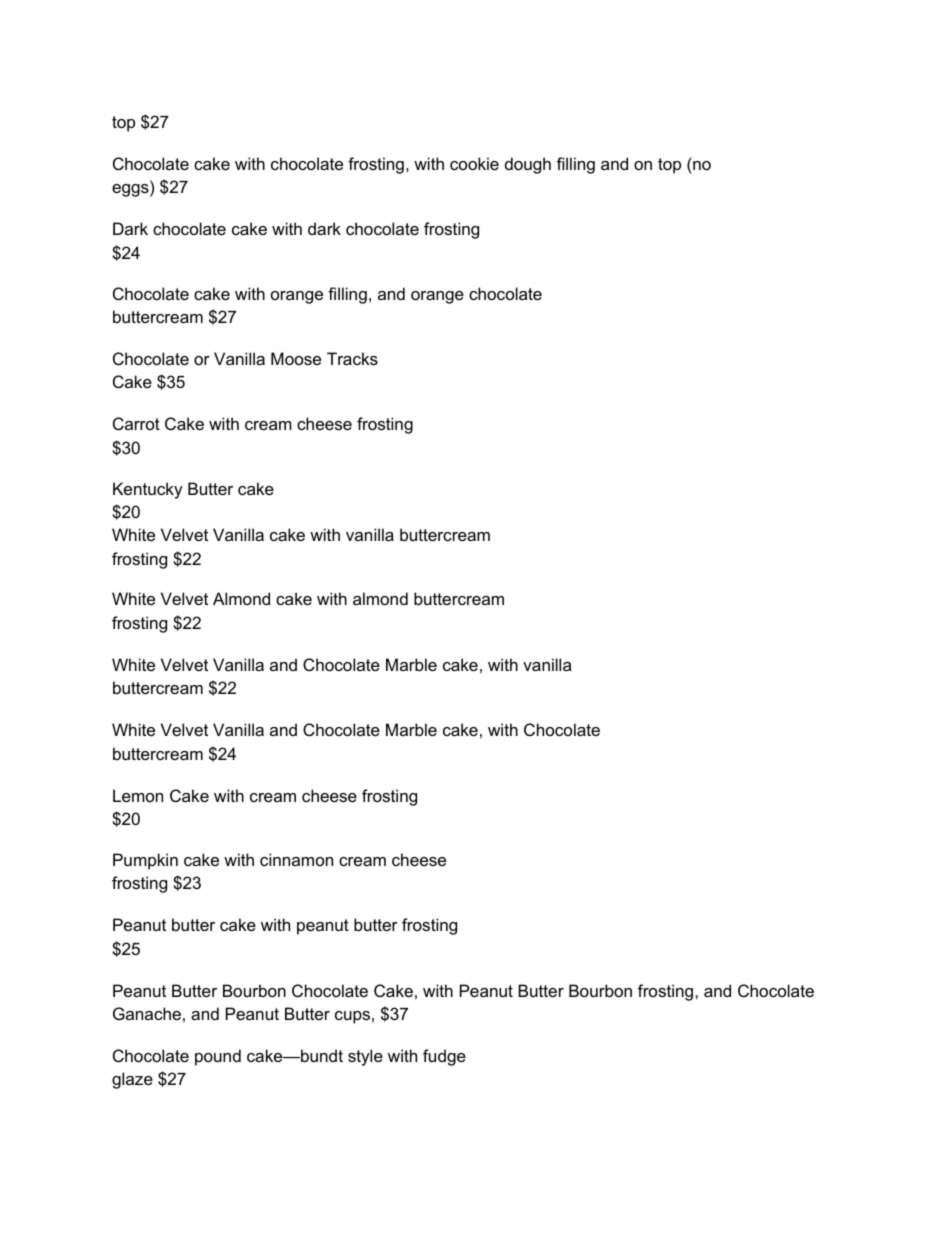  What do you see at coordinates (132, 1080) in the page?
I see `glaze` at bounding box center [132, 1080].
